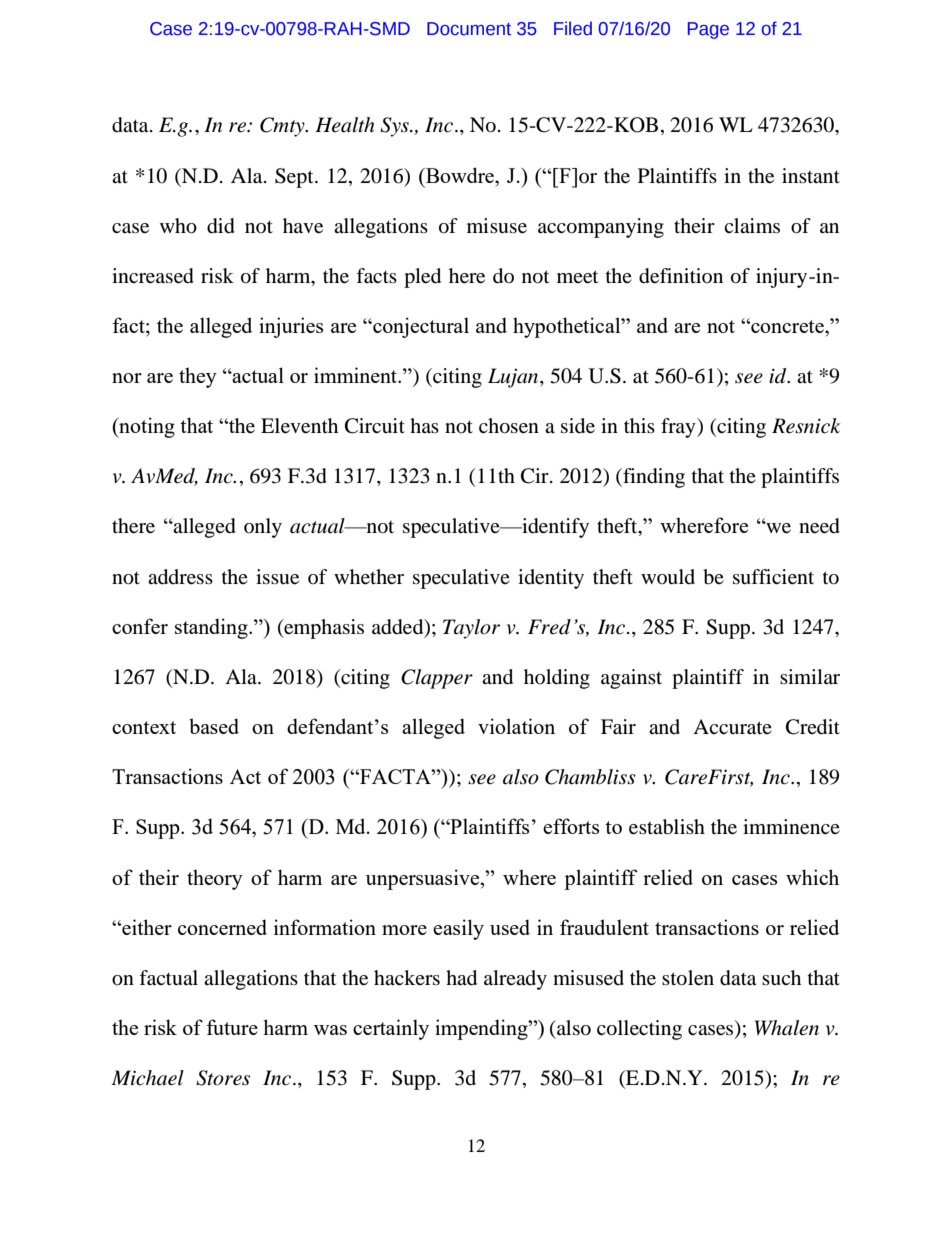  Describe the element at coordinates (773, 577) in the page. I see `sufficient` at that location.
